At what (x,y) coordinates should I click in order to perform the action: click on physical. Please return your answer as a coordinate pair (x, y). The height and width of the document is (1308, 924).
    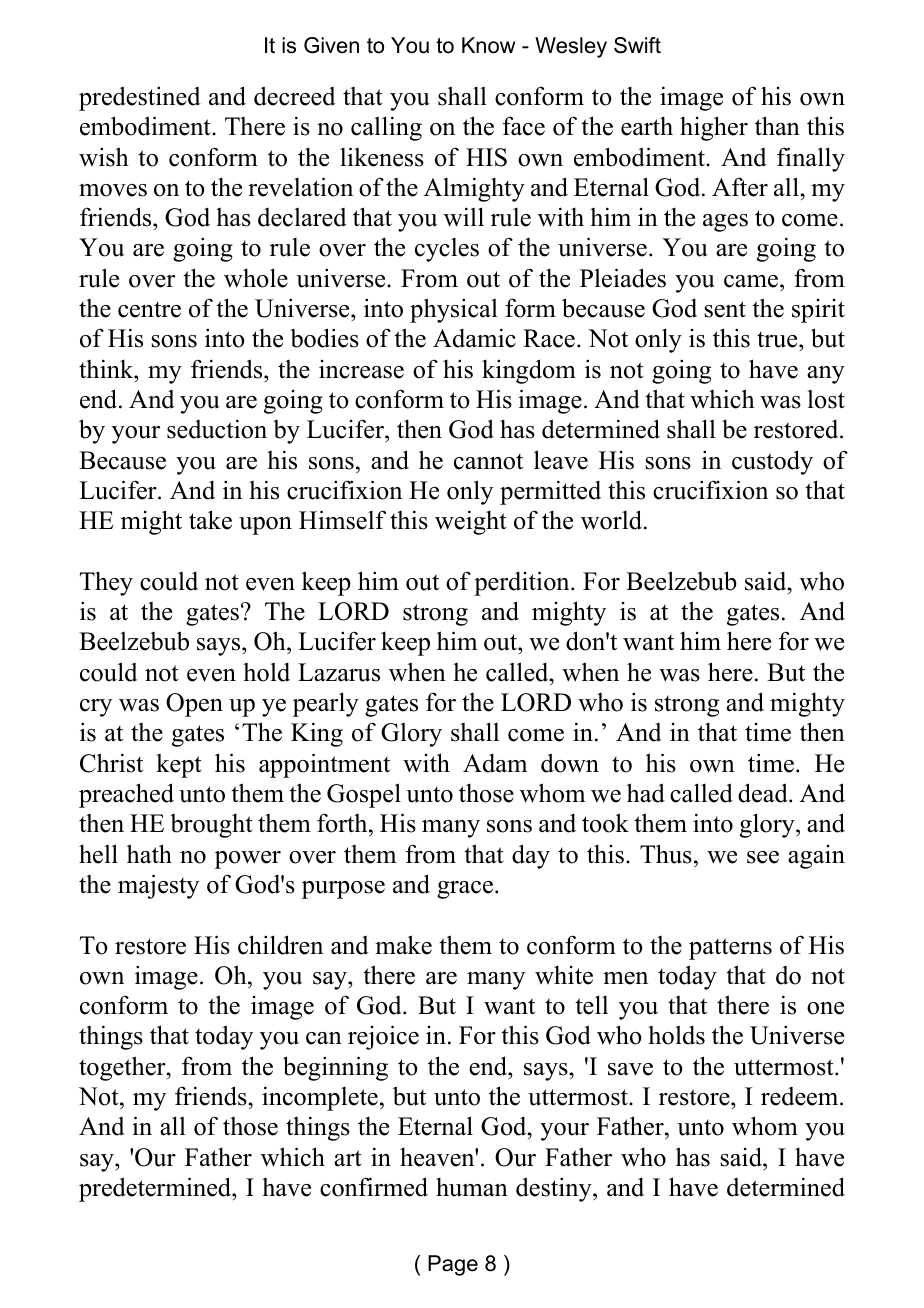
    Looking at the image, I should click on (454, 310).
